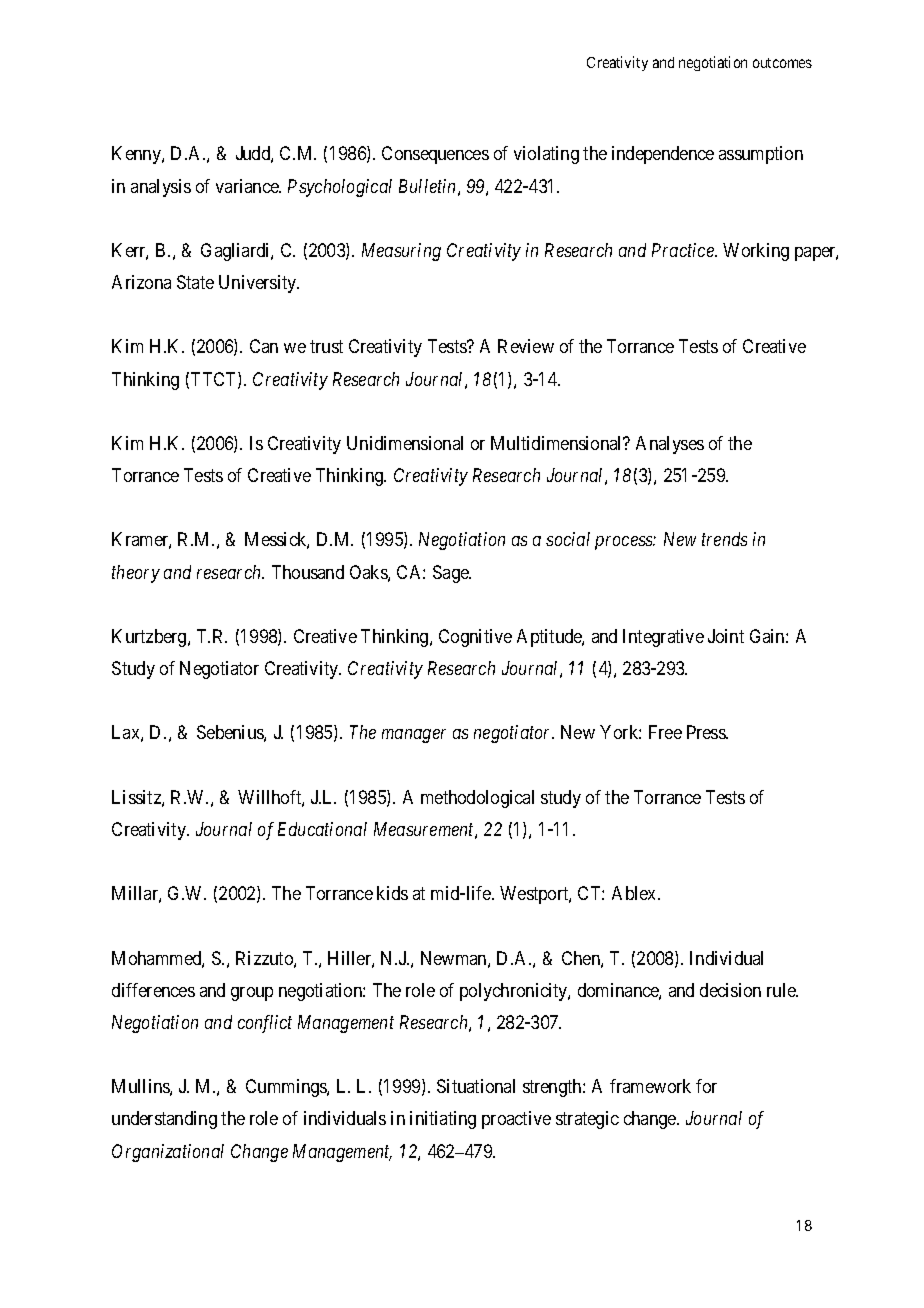 Image resolution: width=924 pixels, height=1308 pixels. Describe the element at coordinates (443, 1120) in the document. I see `initiating` at that location.
